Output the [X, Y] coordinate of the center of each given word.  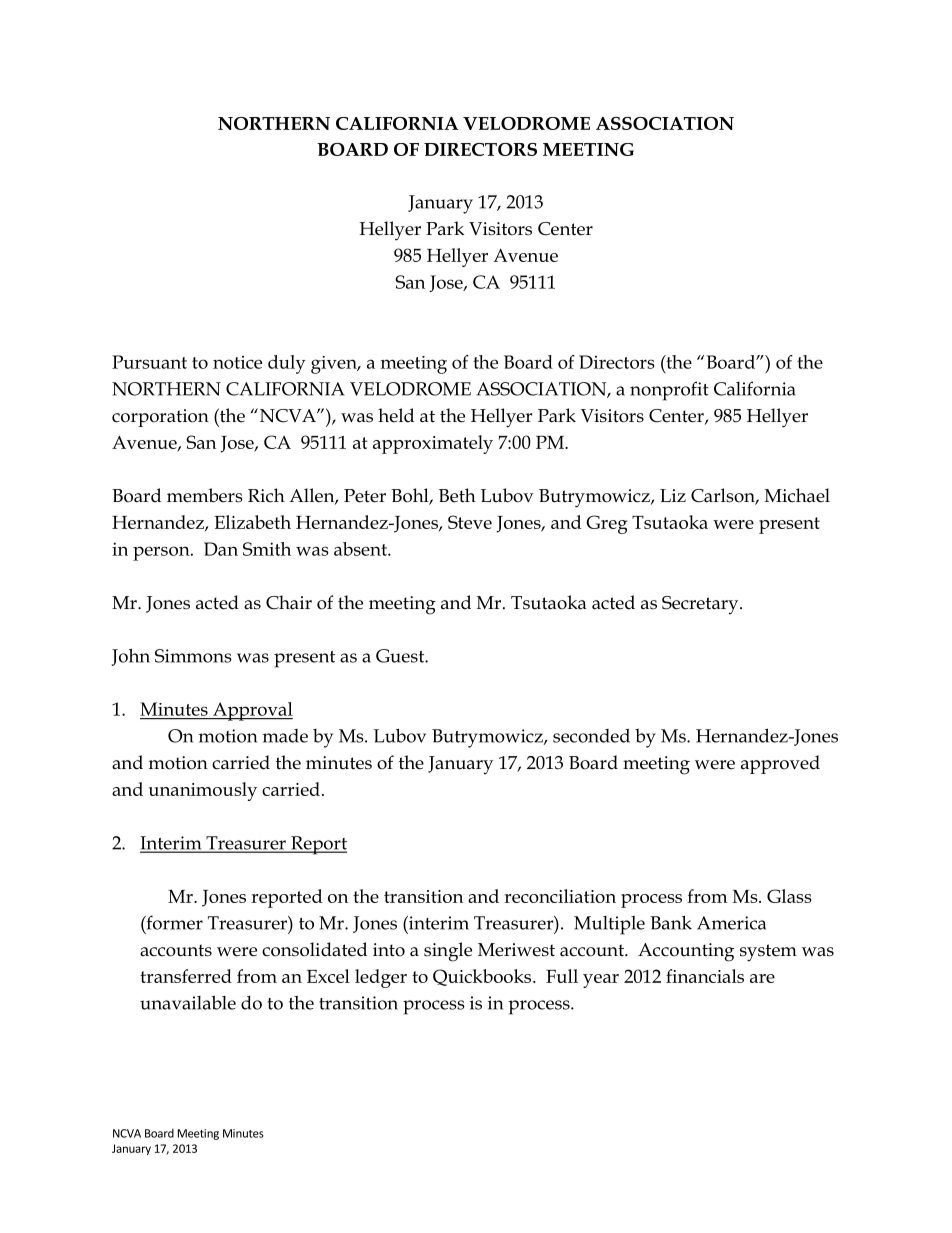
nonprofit [669, 391]
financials [705, 976]
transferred [186, 976]
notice [237, 362]
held [396, 415]
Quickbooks [483, 977]
